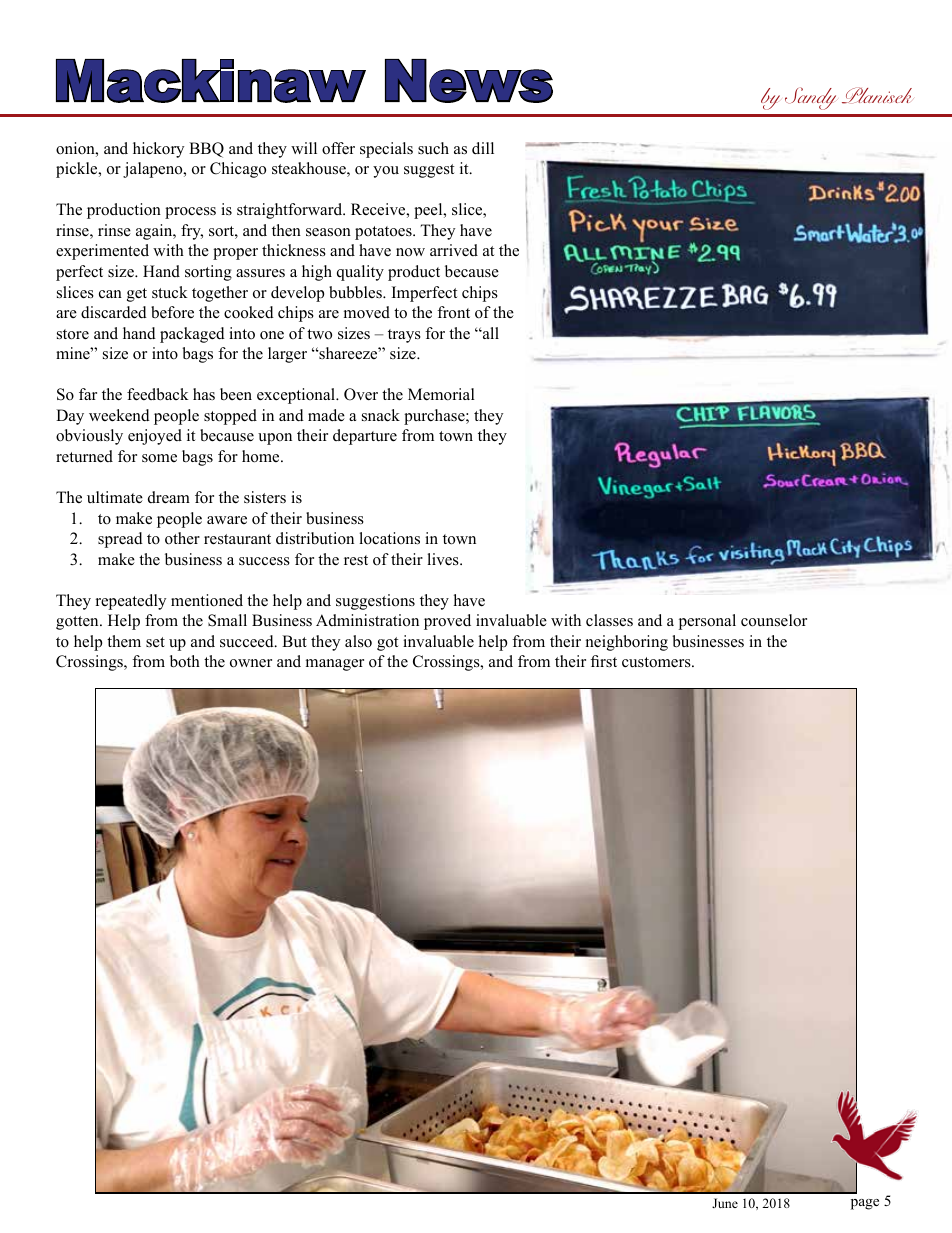 This image has height=1233, width=952. Describe the element at coordinates (604, 661) in the image. I see `first` at that location.
